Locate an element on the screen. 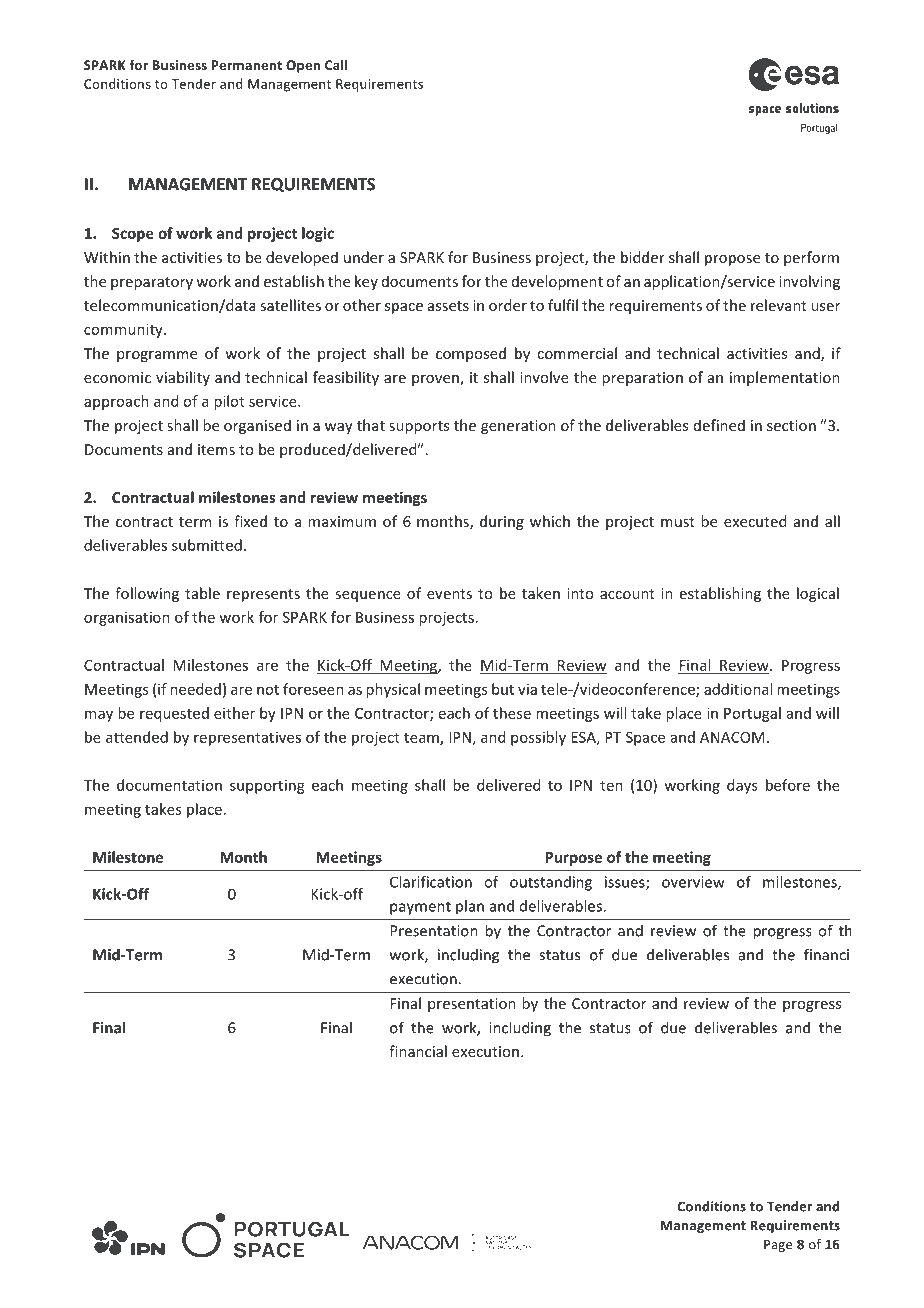 The width and height of the screenshot is (924, 1308). implementation is located at coordinates (785, 378).
